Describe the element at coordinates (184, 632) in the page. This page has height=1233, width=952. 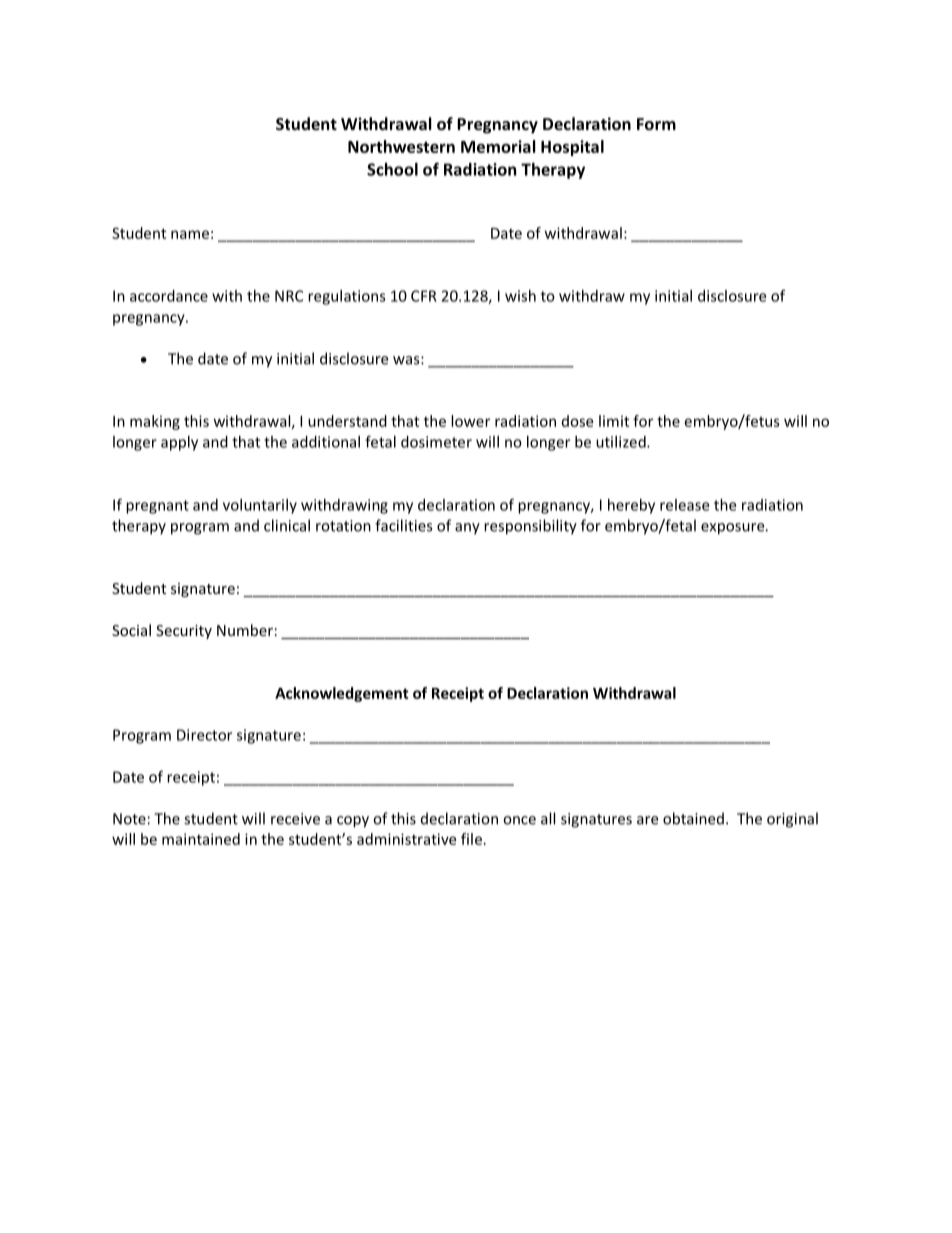
I see `Security` at that location.
